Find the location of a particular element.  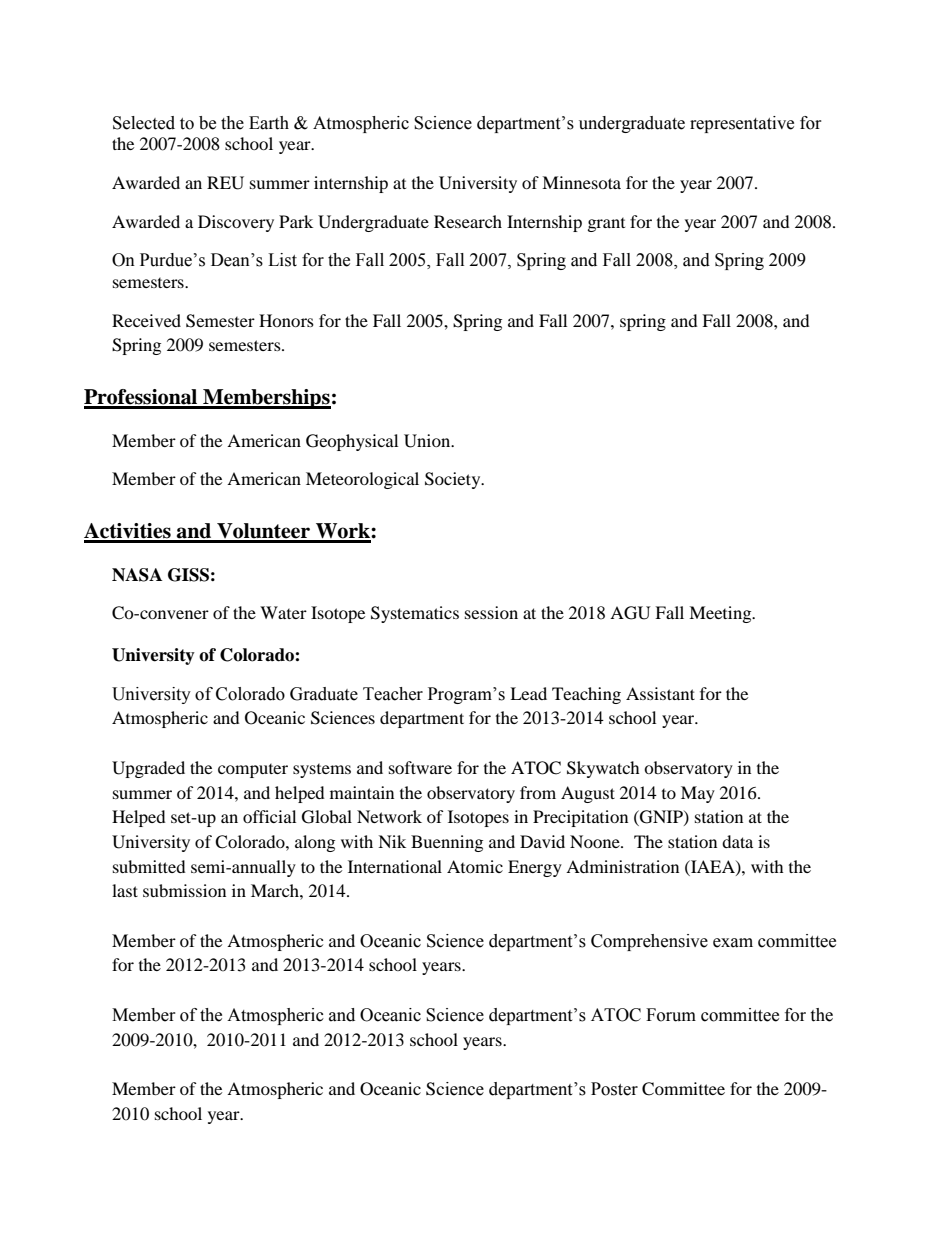

Society is located at coordinates (454, 480).
